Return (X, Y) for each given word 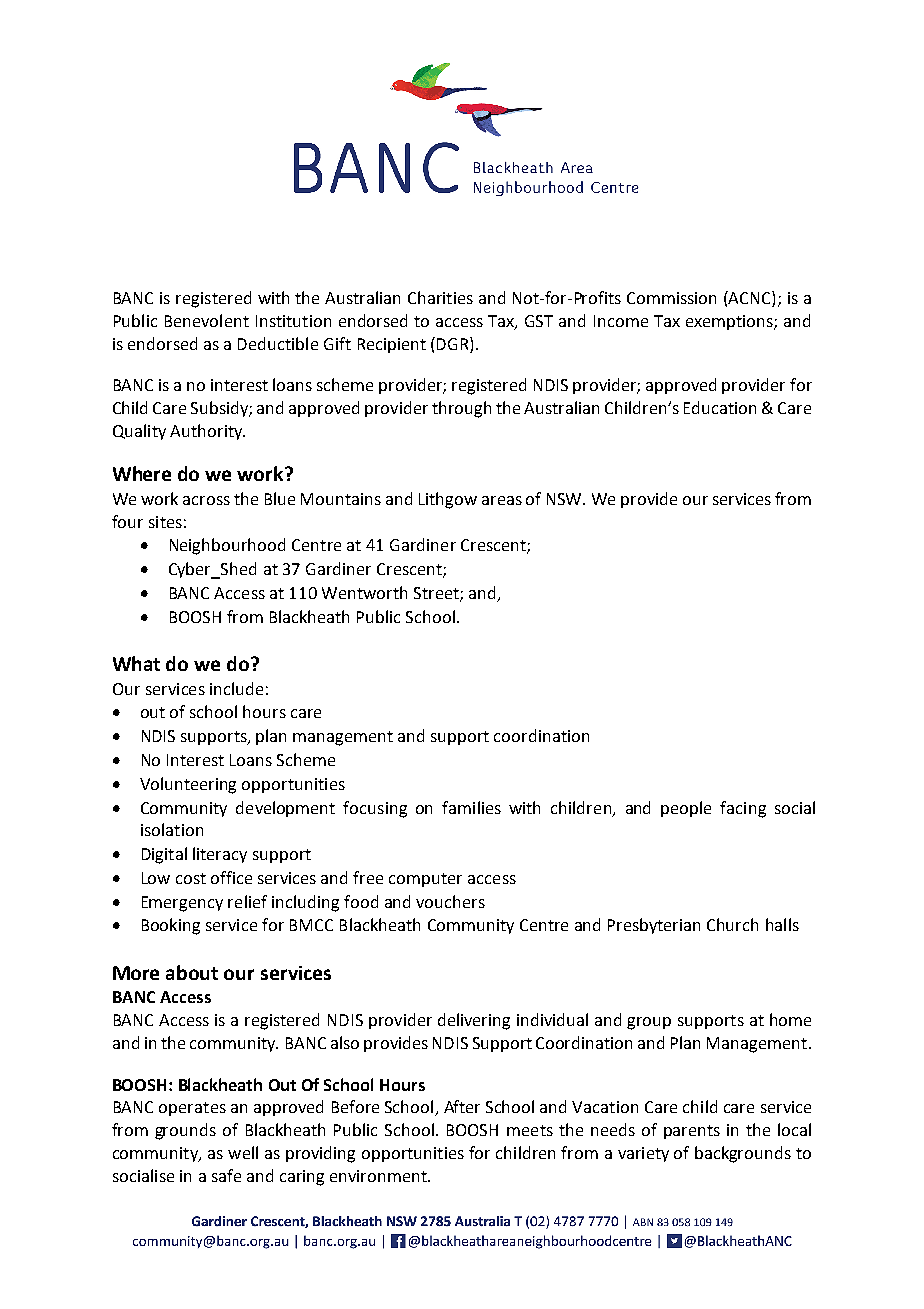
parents (692, 1132)
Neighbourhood (227, 546)
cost (191, 878)
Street (437, 594)
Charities (440, 297)
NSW (566, 499)
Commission (671, 298)
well (243, 1152)
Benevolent (207, 320)
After (462, 1106)
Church (732, 924)
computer (425, 880)
